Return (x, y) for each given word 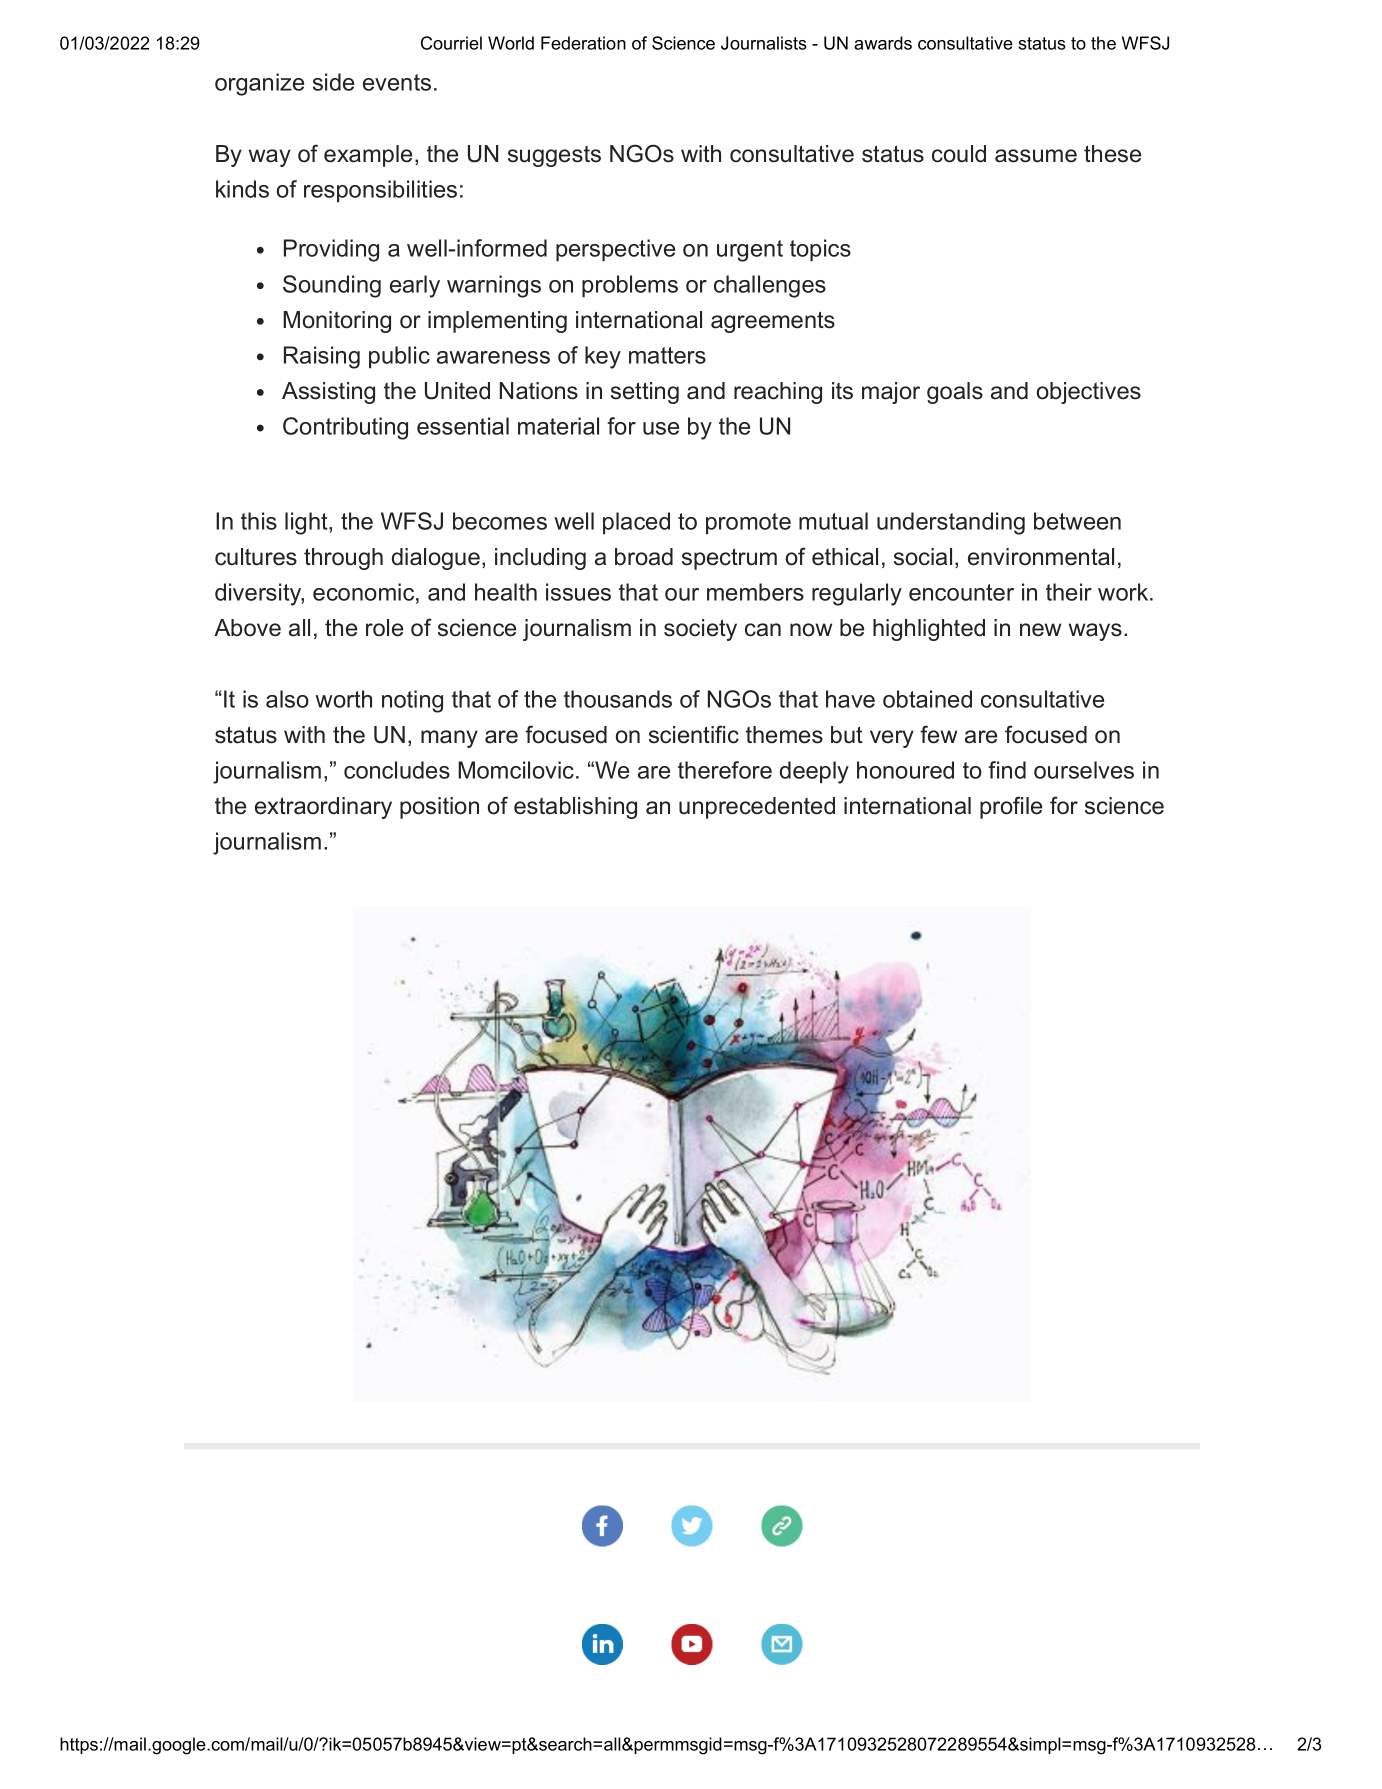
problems (630, 286)
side (333, 82)
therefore (725, 770)
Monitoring (337, 322)
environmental (1041, 557)
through (343, 559)
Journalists (764, 43)
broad (644, 557)
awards (883, 43)
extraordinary (323, 808)
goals (955, 393)
